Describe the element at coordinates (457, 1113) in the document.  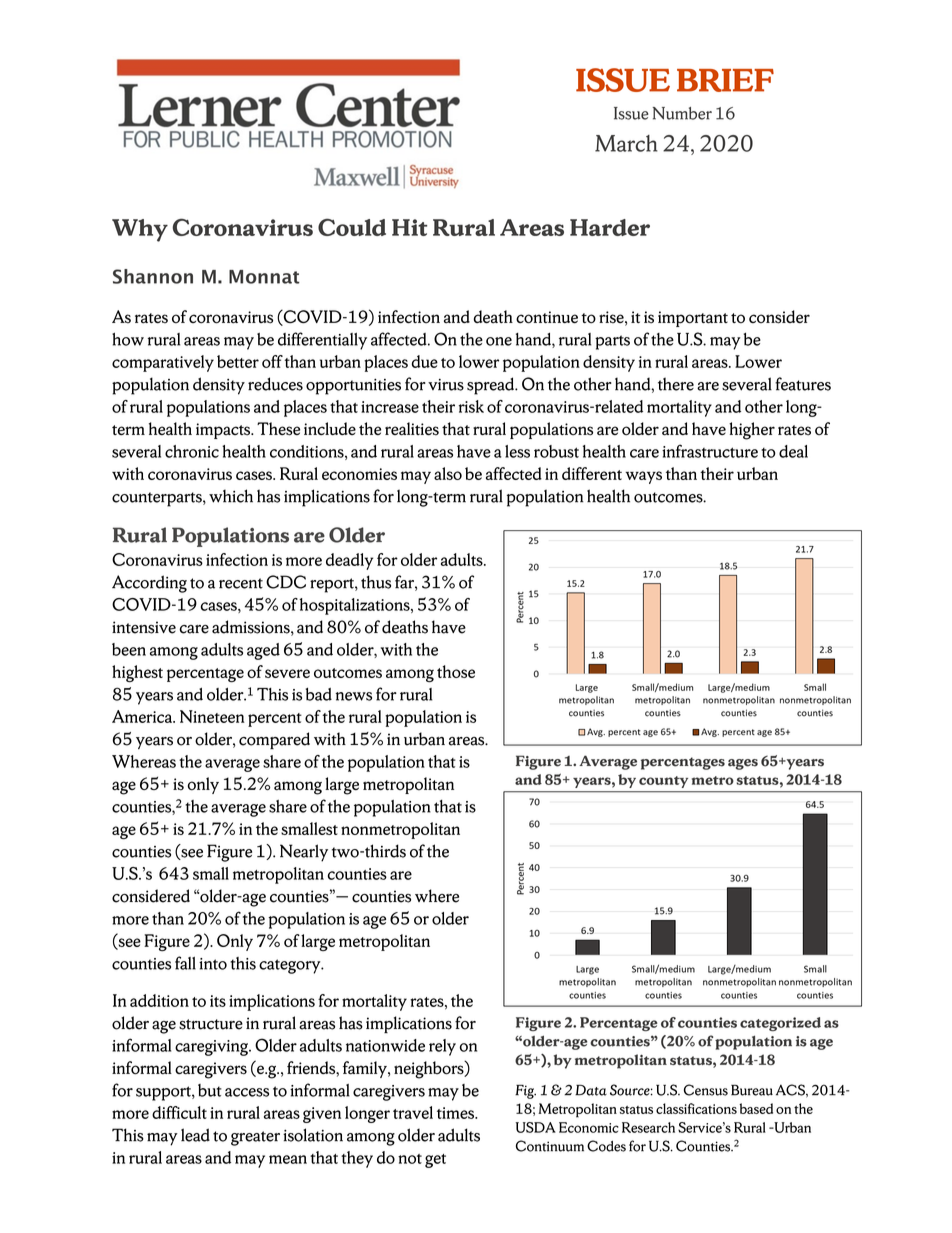
I see `times` at that location.
